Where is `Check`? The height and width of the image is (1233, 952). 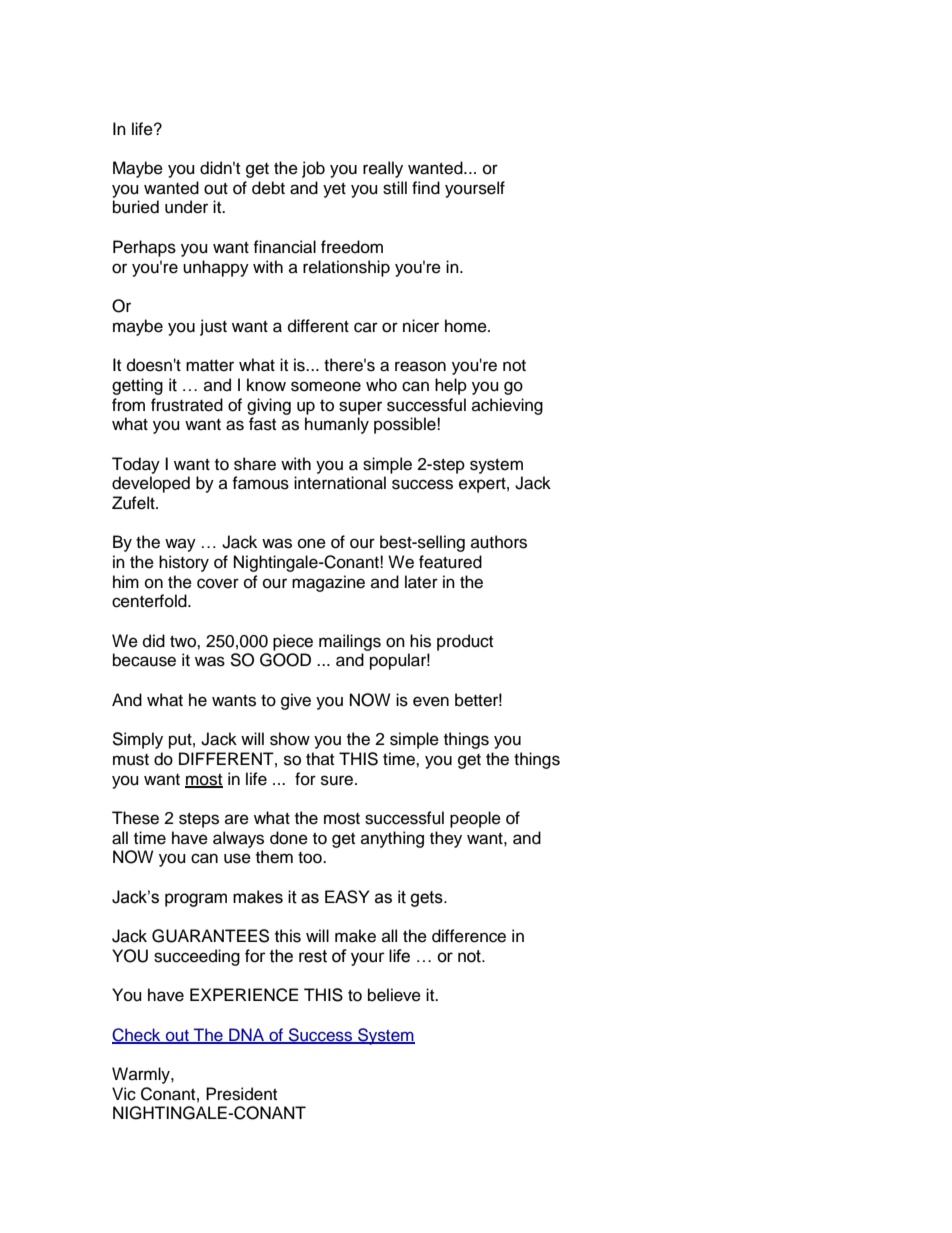 Check is located at coordinates (137, 1036).
